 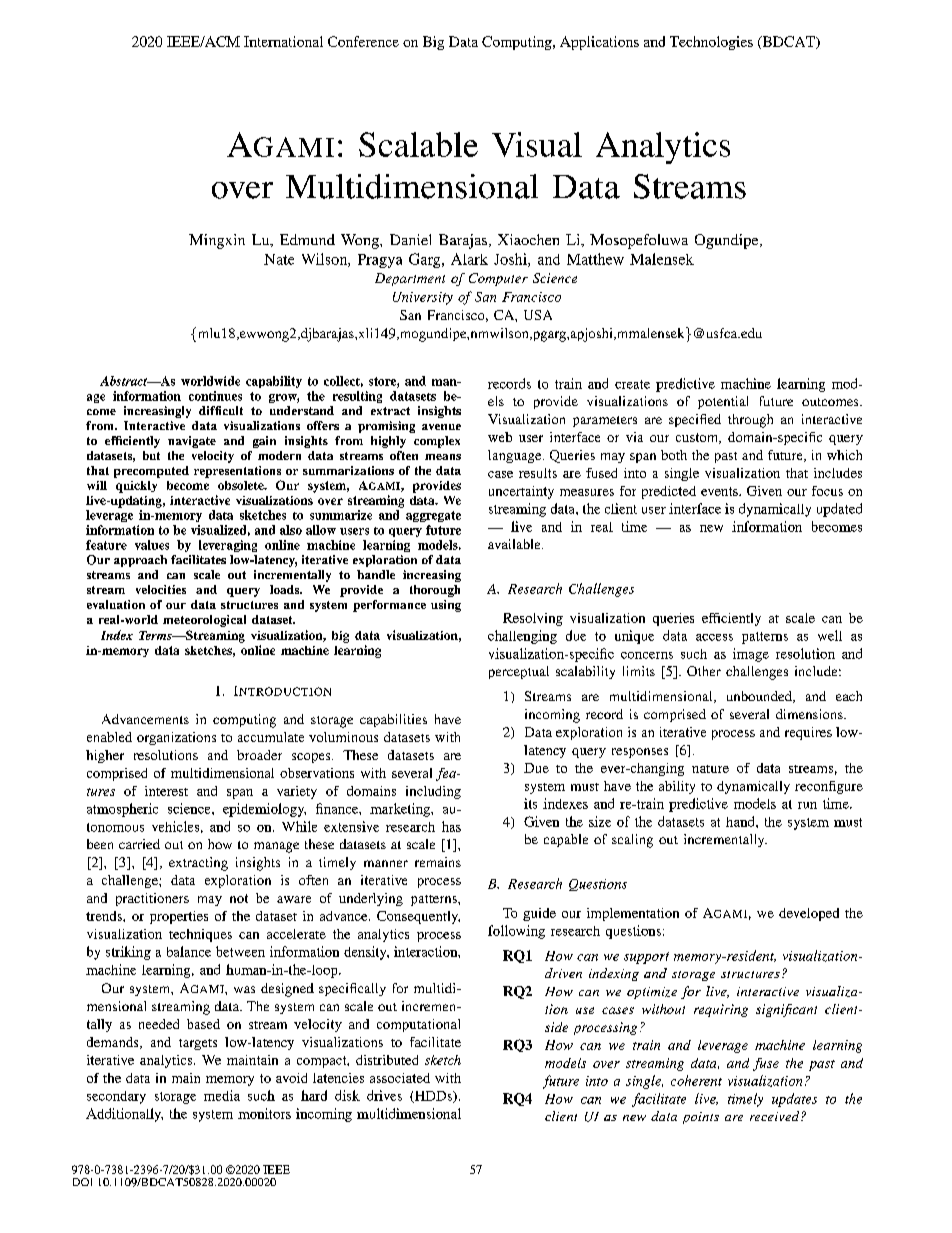 What do you see at coordinates (750, 421) in the image?
I see `through` at bounding box center [750, 421].
